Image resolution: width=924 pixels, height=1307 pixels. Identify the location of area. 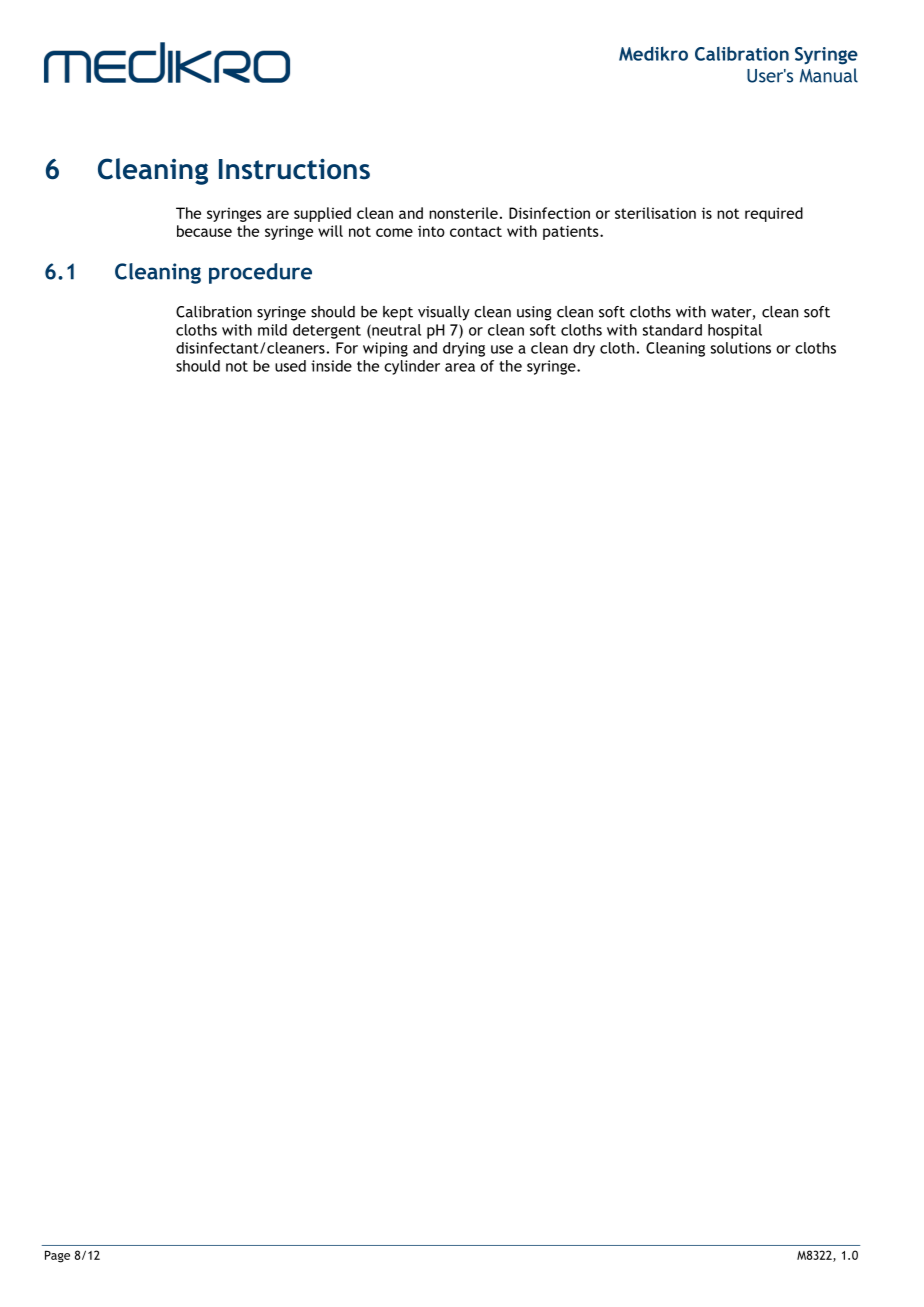
(460, 367).
